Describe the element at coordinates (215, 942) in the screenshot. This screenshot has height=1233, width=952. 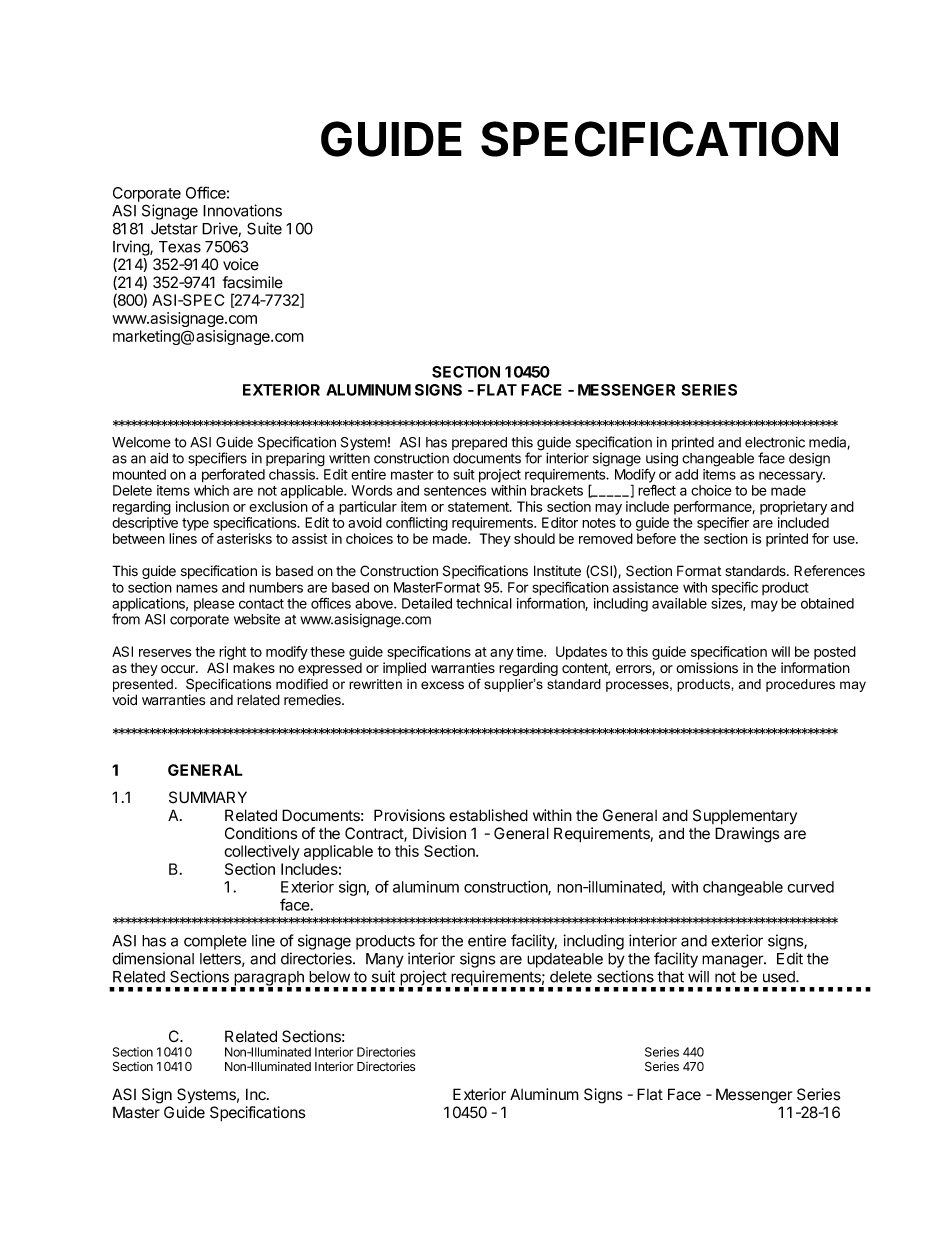
I see `complete` at that location.
